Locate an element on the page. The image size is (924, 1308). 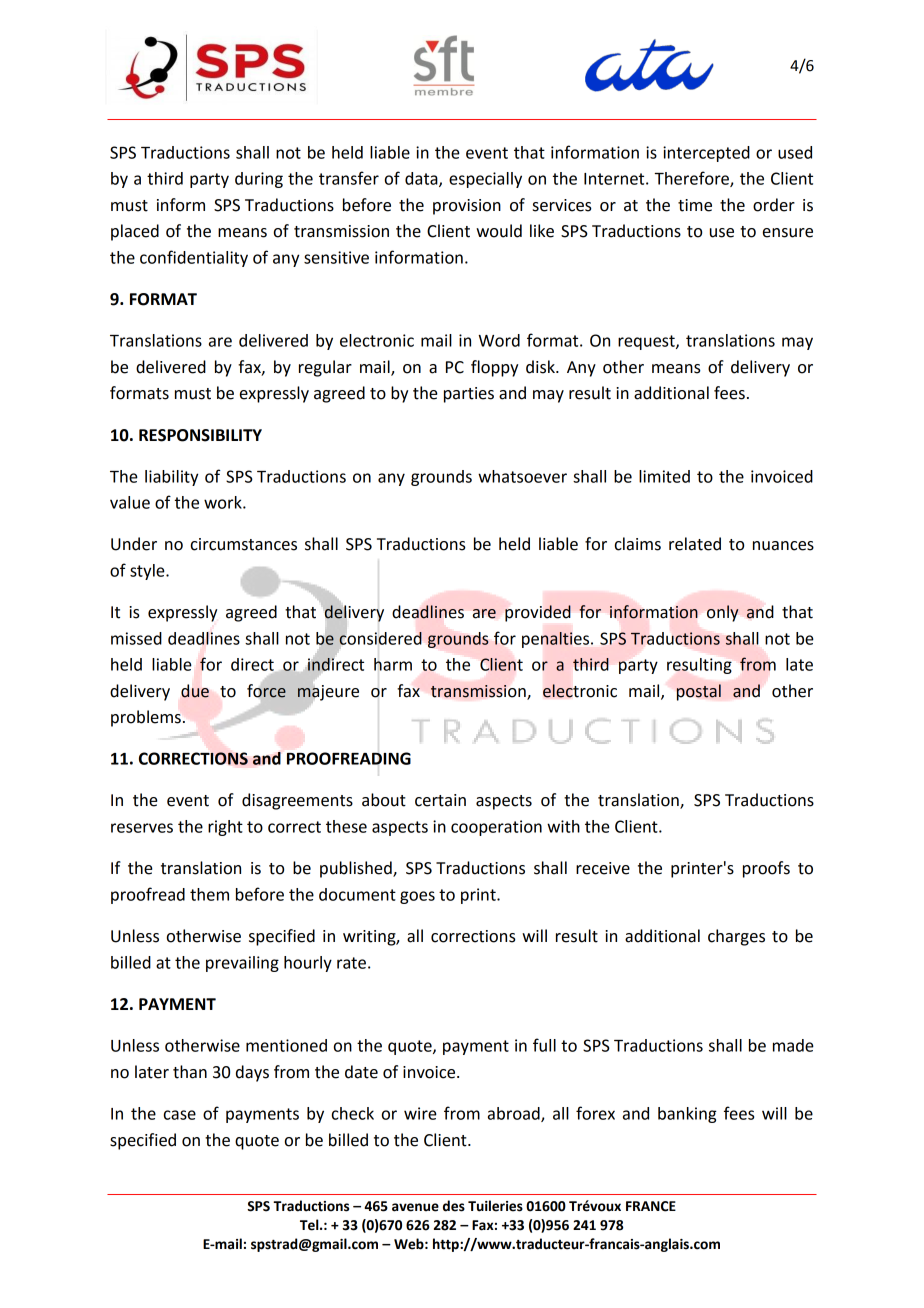
request is located at coordinates (647, 342).
